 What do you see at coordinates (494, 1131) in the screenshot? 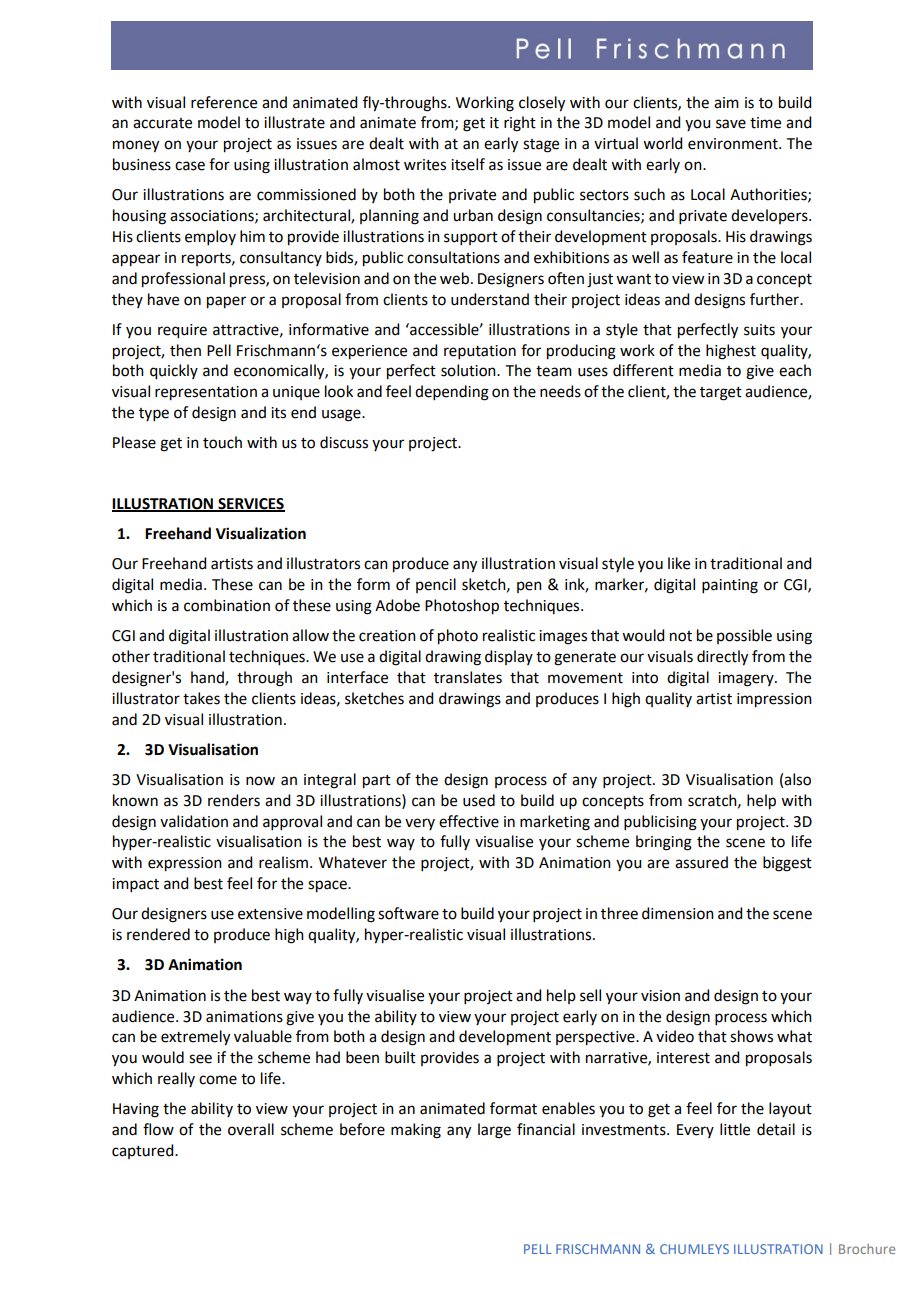
I see `large` at bounding box center [494, 1131].
